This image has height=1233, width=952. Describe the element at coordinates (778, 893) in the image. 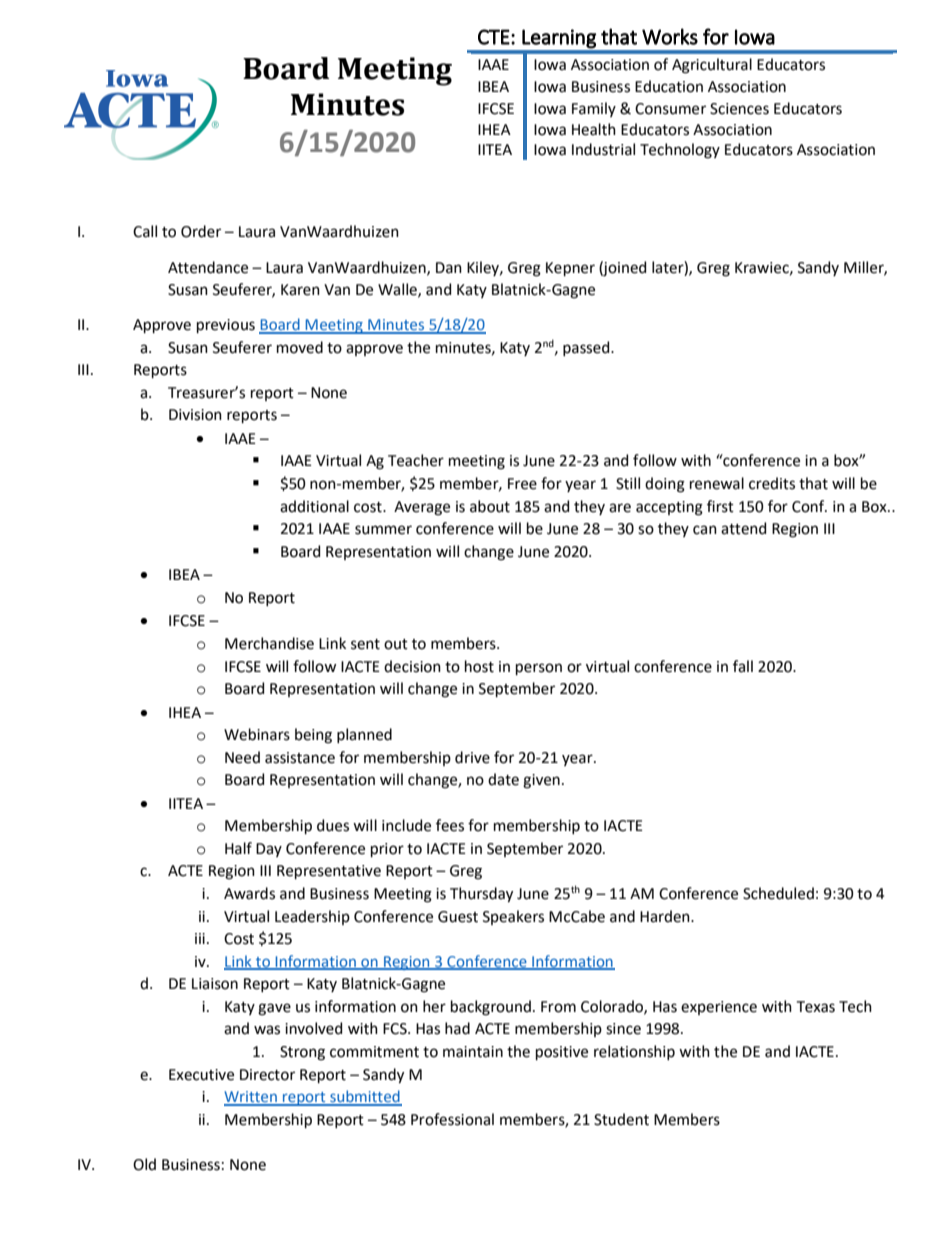

I see `Scheduled` at that location.
